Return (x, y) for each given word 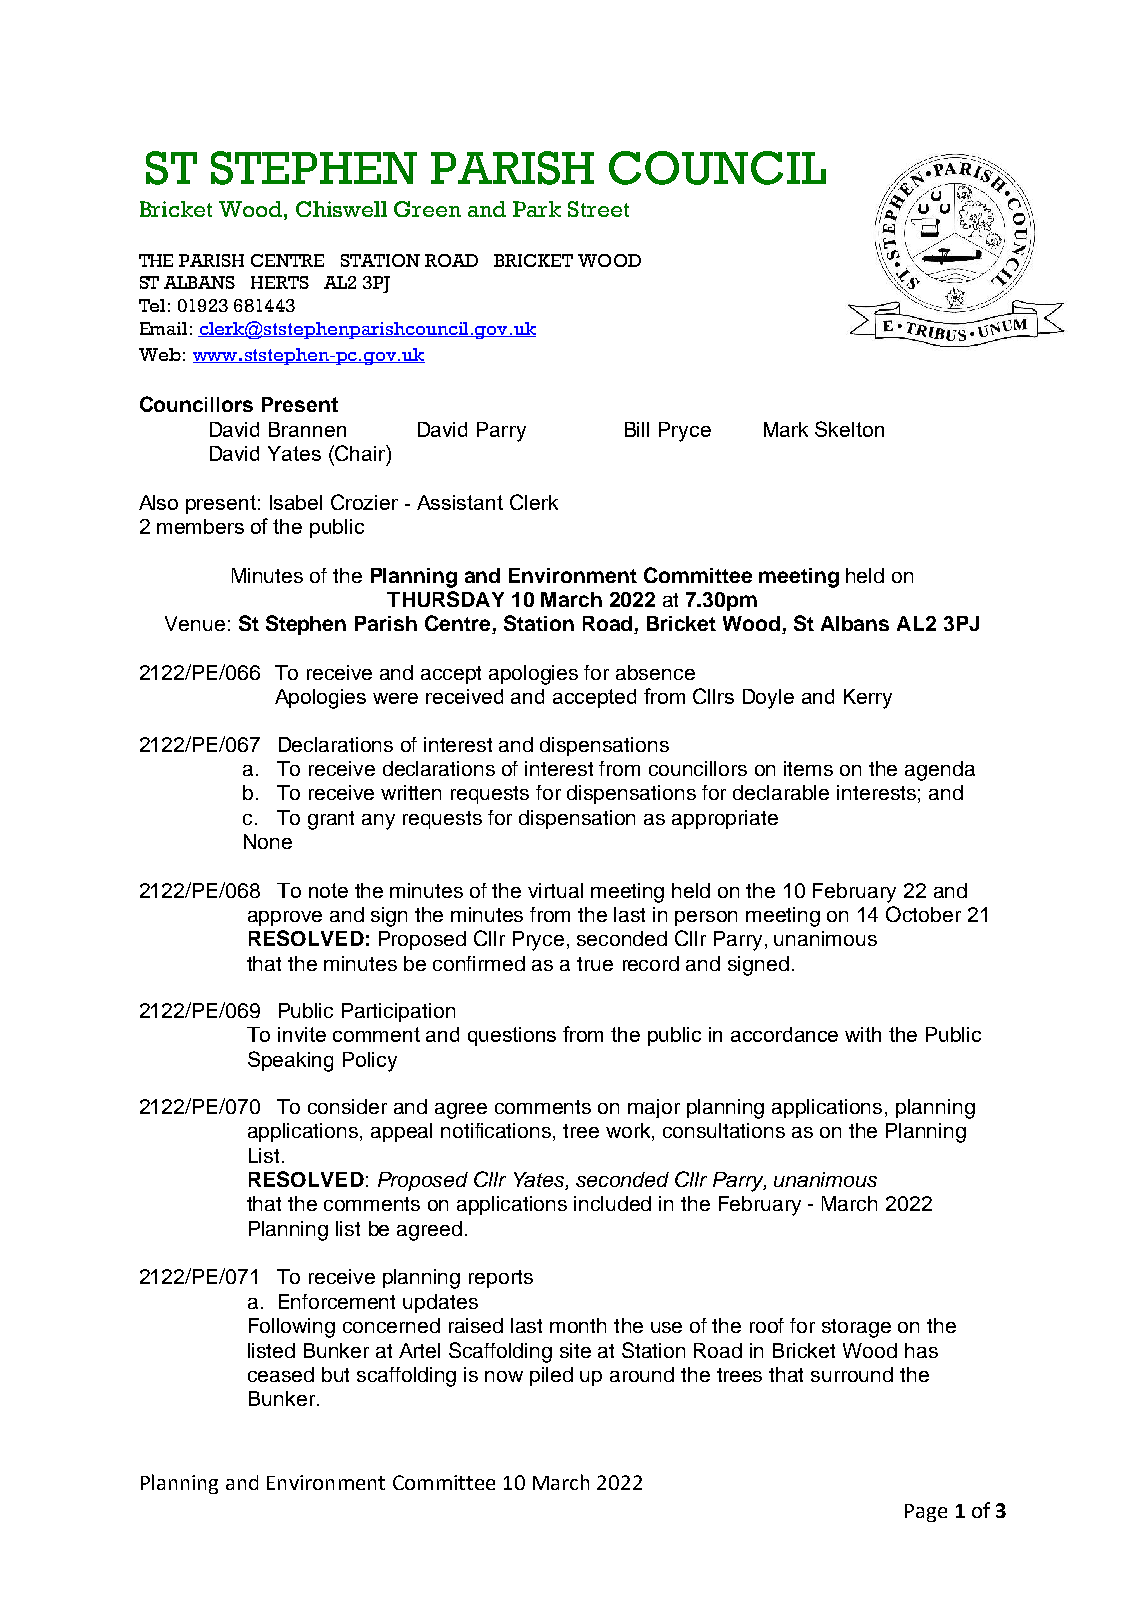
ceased (281, 1374)
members (200, 526)
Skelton (849, 429)
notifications (497, 1132)
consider (347, 1106)
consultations (724, 1130)
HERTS (280, 282)
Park (537, 209)
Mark (786, 429)
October (923, 914)
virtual (555, 890)
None (268, 841)
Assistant (460, 502)
